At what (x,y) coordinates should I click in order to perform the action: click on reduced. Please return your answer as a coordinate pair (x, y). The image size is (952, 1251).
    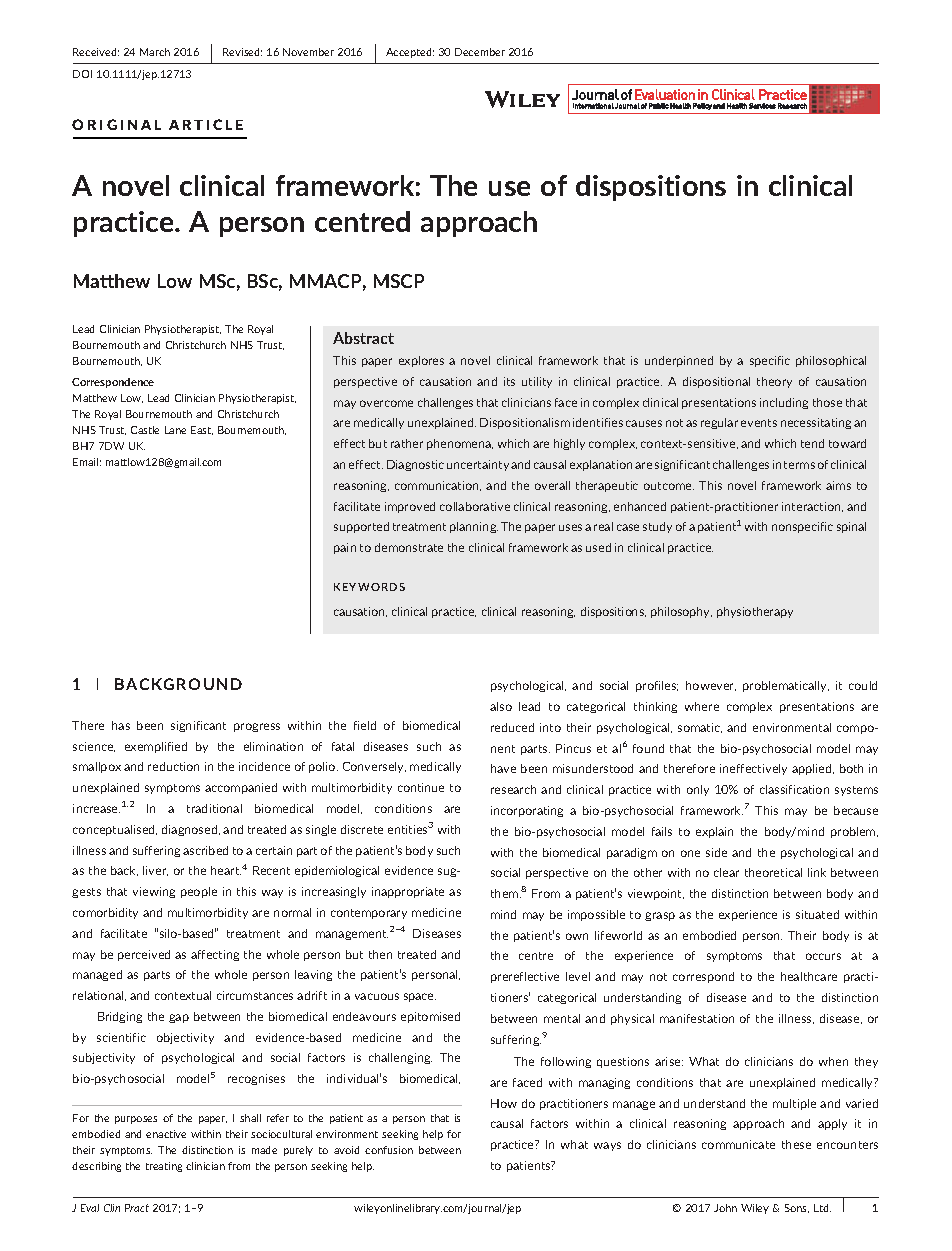
    Looking at the image, I should click on (512, 727).
